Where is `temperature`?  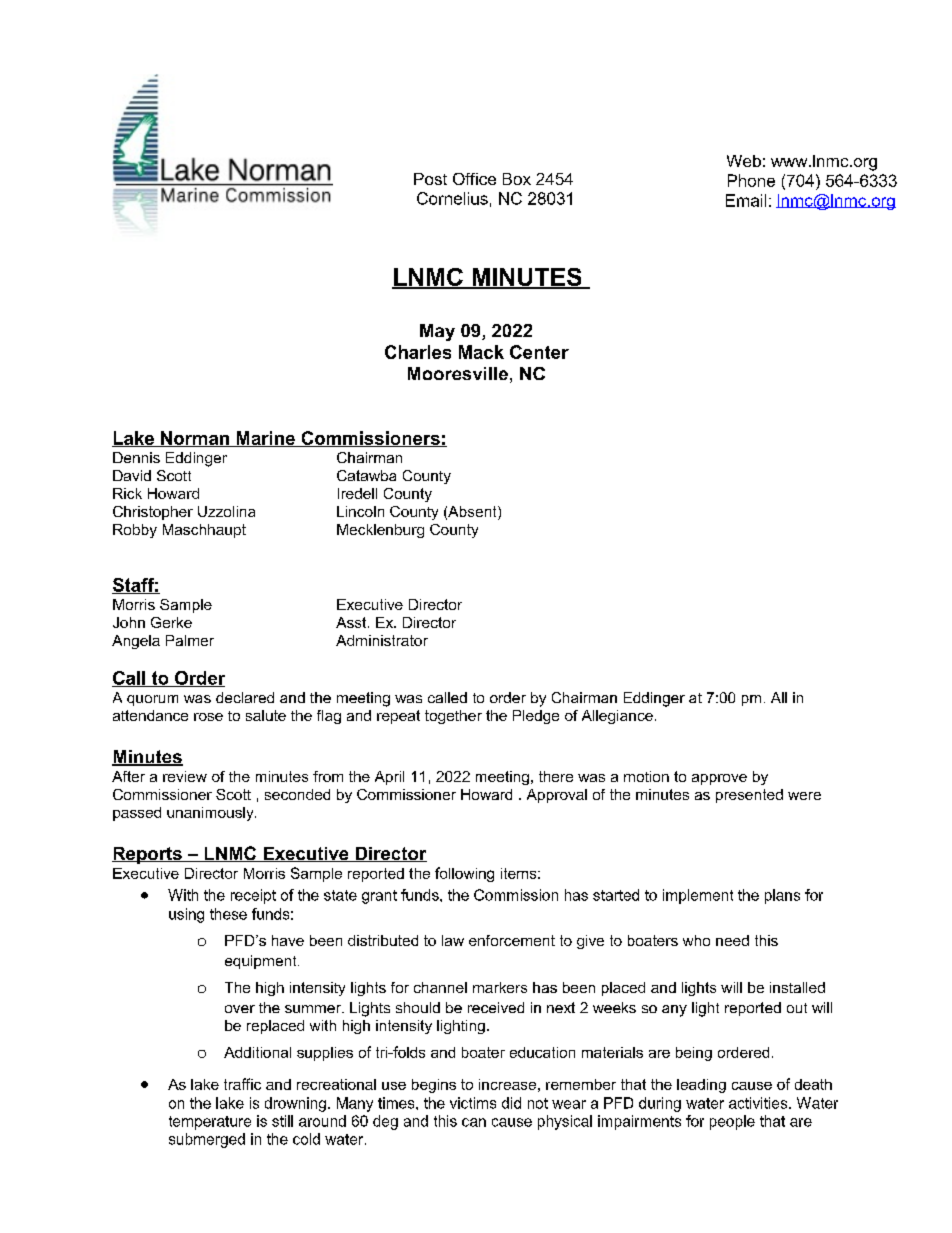 temperature is located at coordinates (210, 1123).
